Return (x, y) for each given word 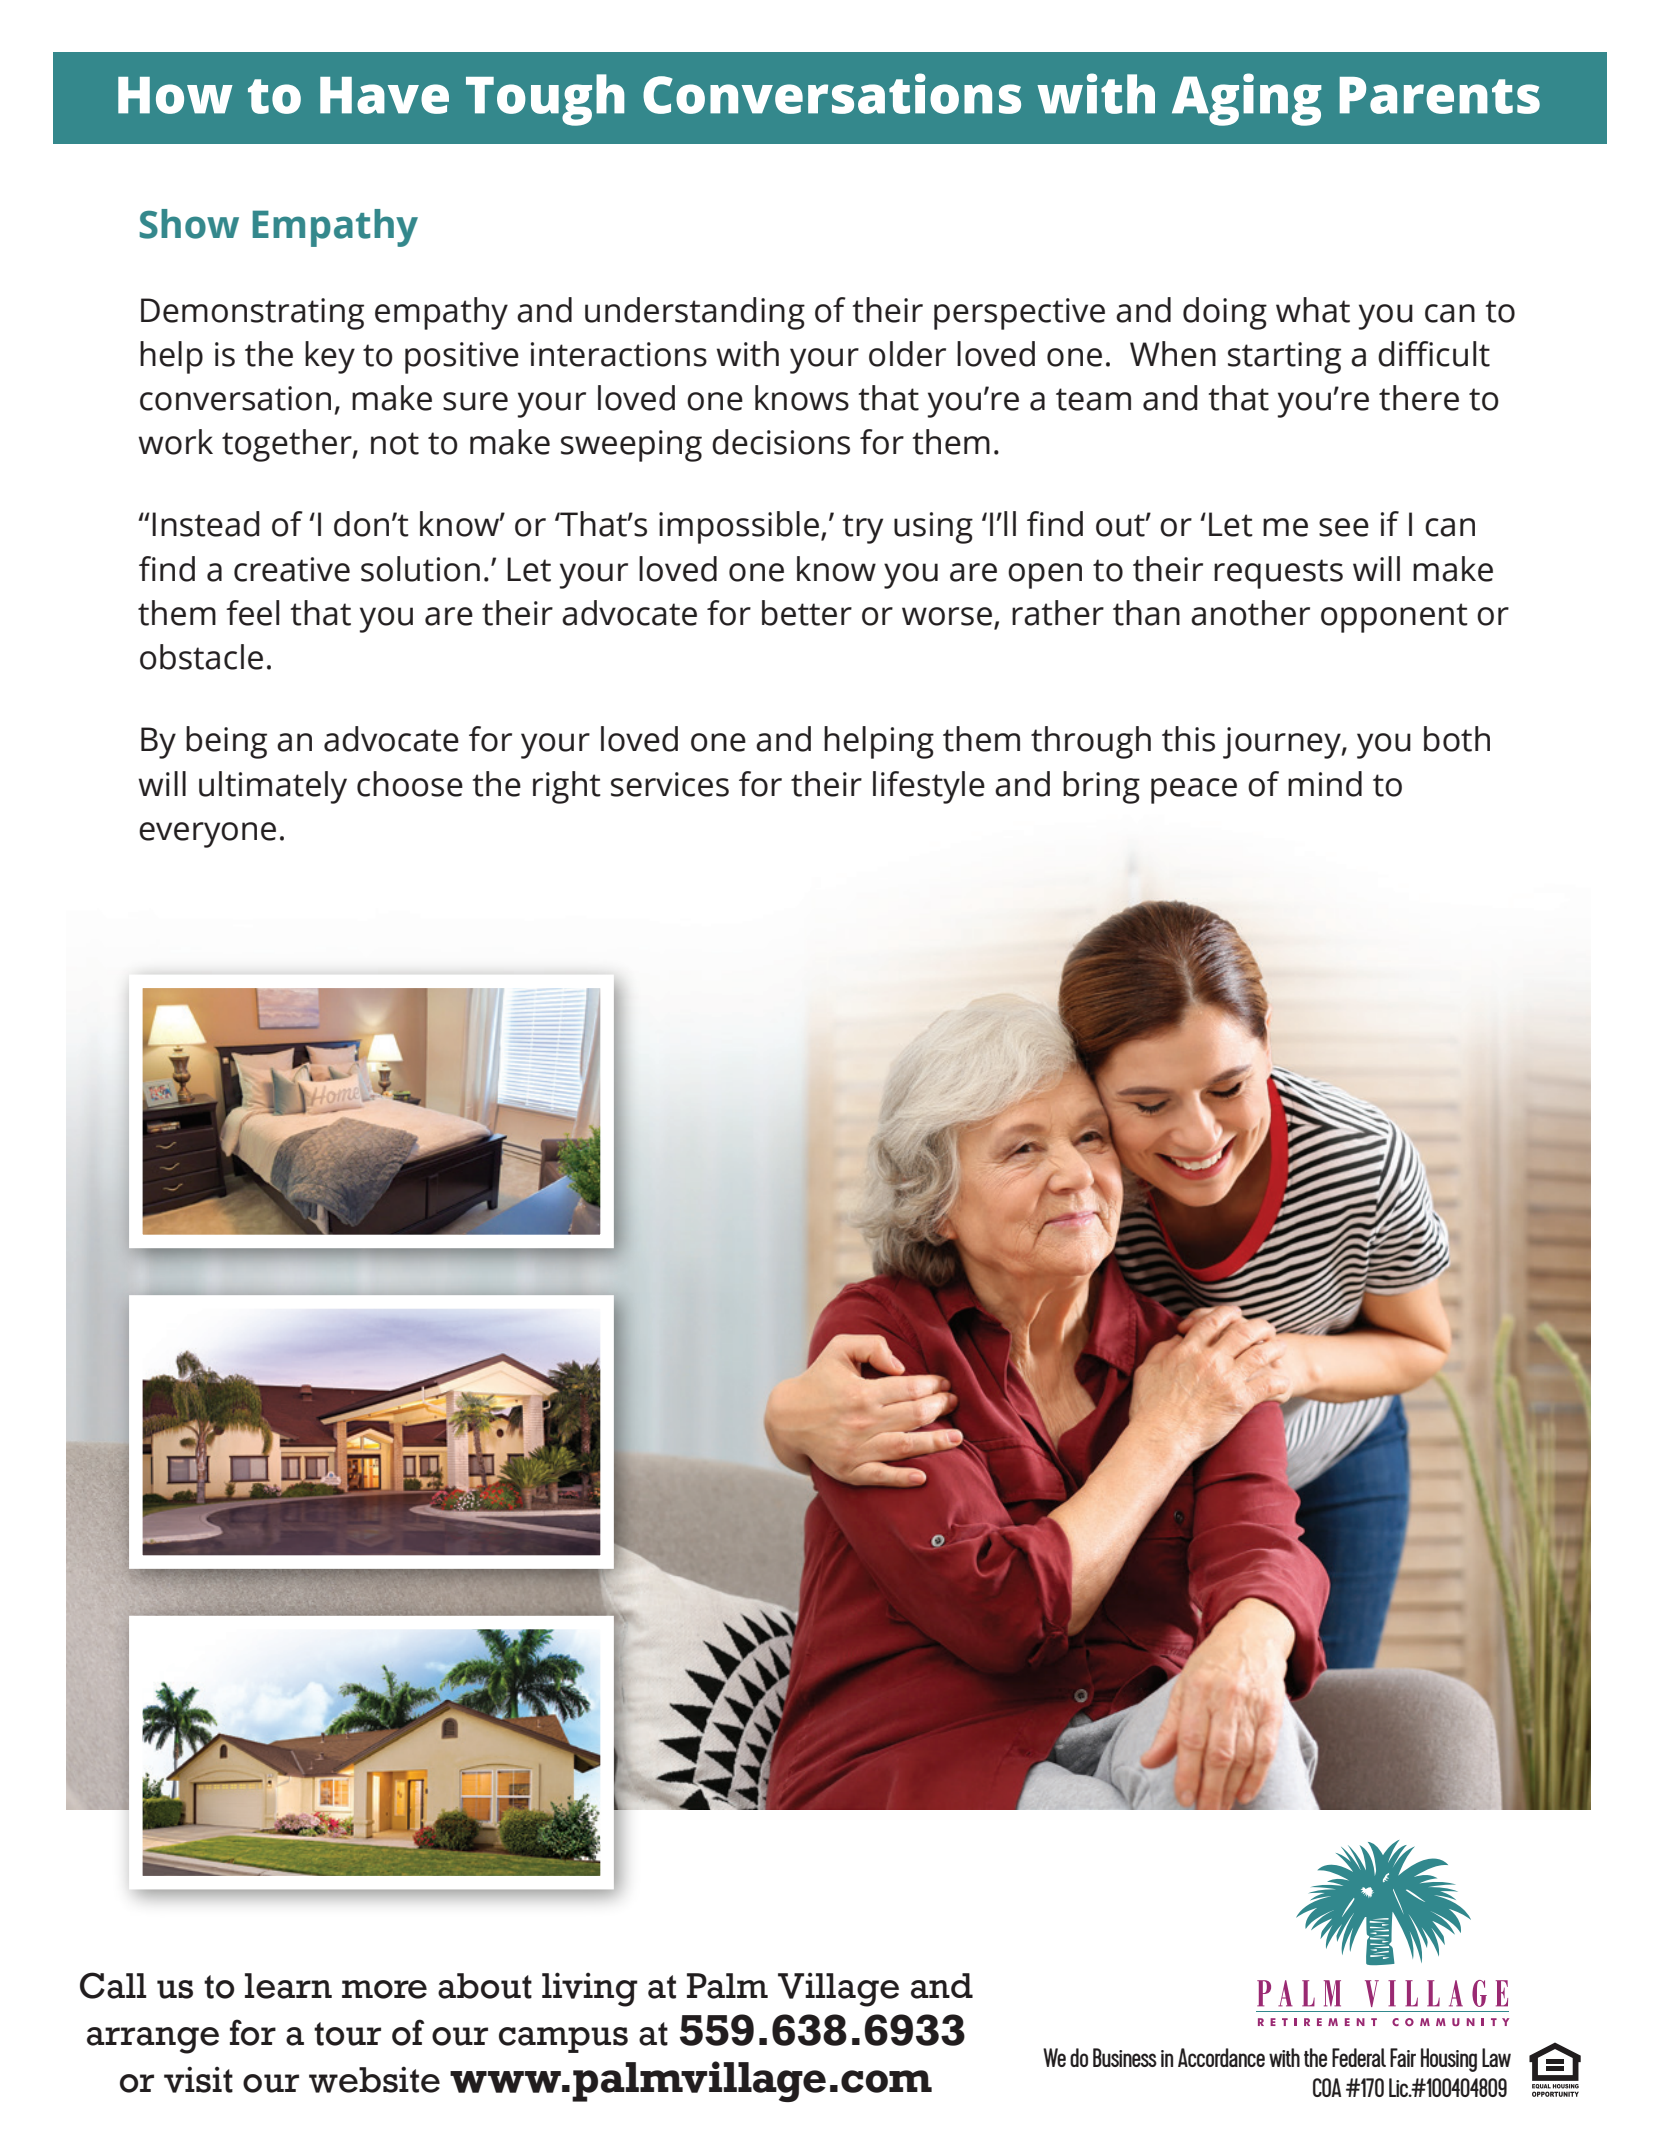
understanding (695, 313)
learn (288, 1986)
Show (189, 224)
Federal (1359, 2057)
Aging (1247, 99)
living (590, 1989)
